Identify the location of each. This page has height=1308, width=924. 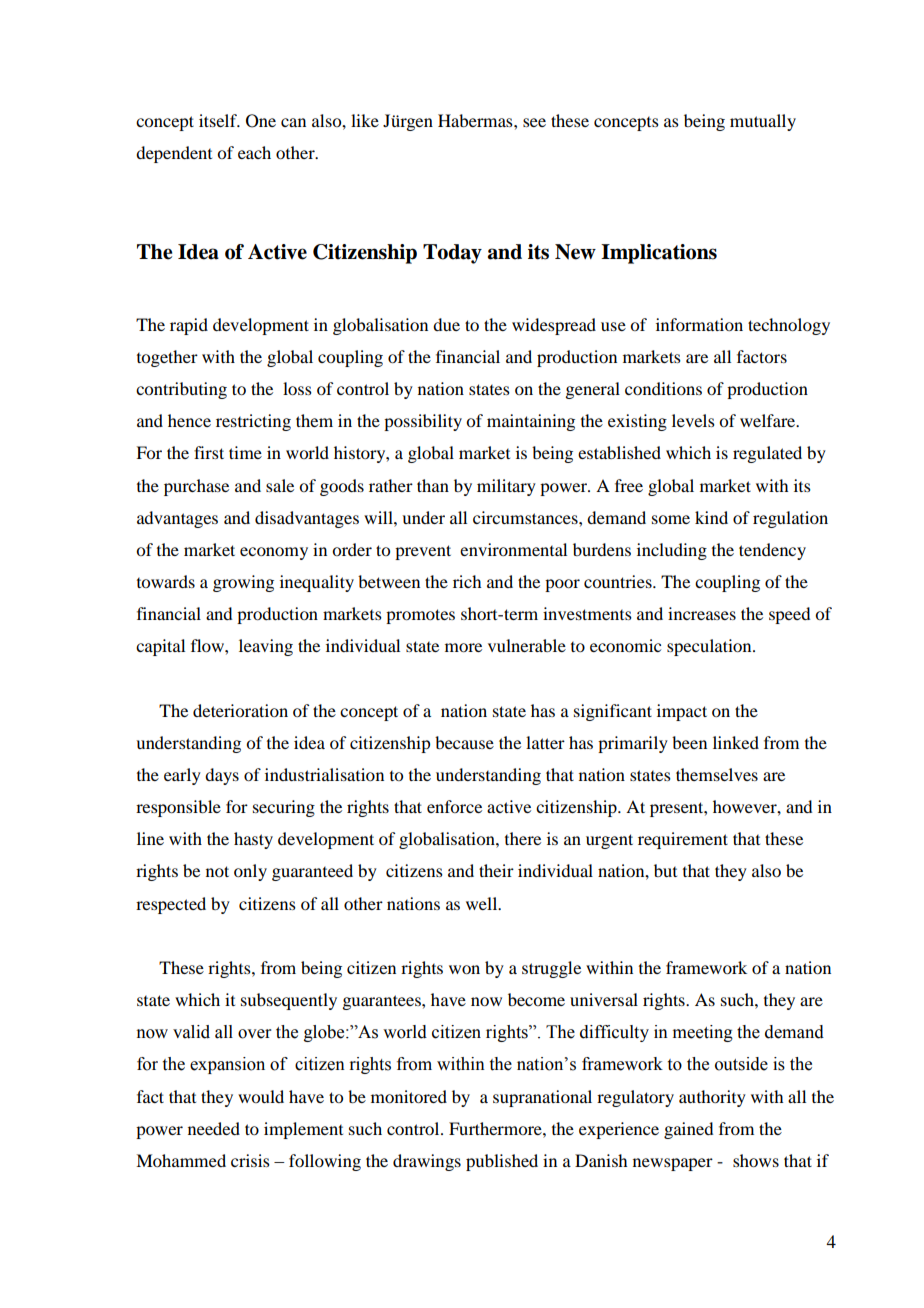
(254, 152).
